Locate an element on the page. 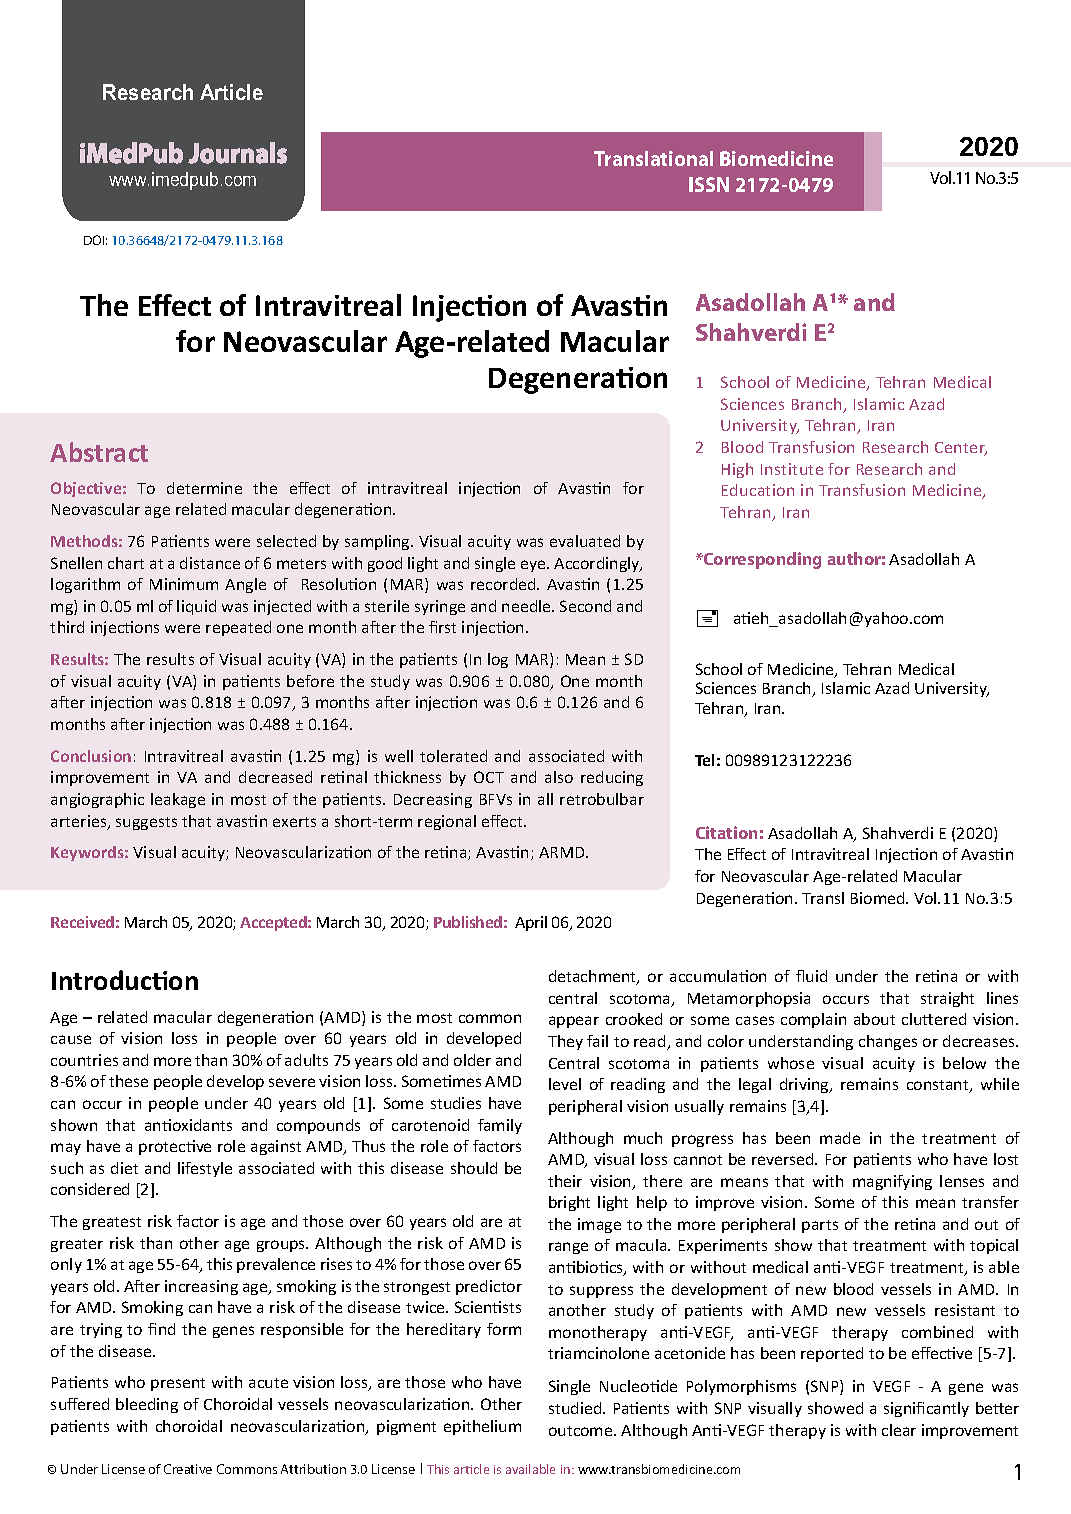  recorded is located at coordinates (504, 584).
